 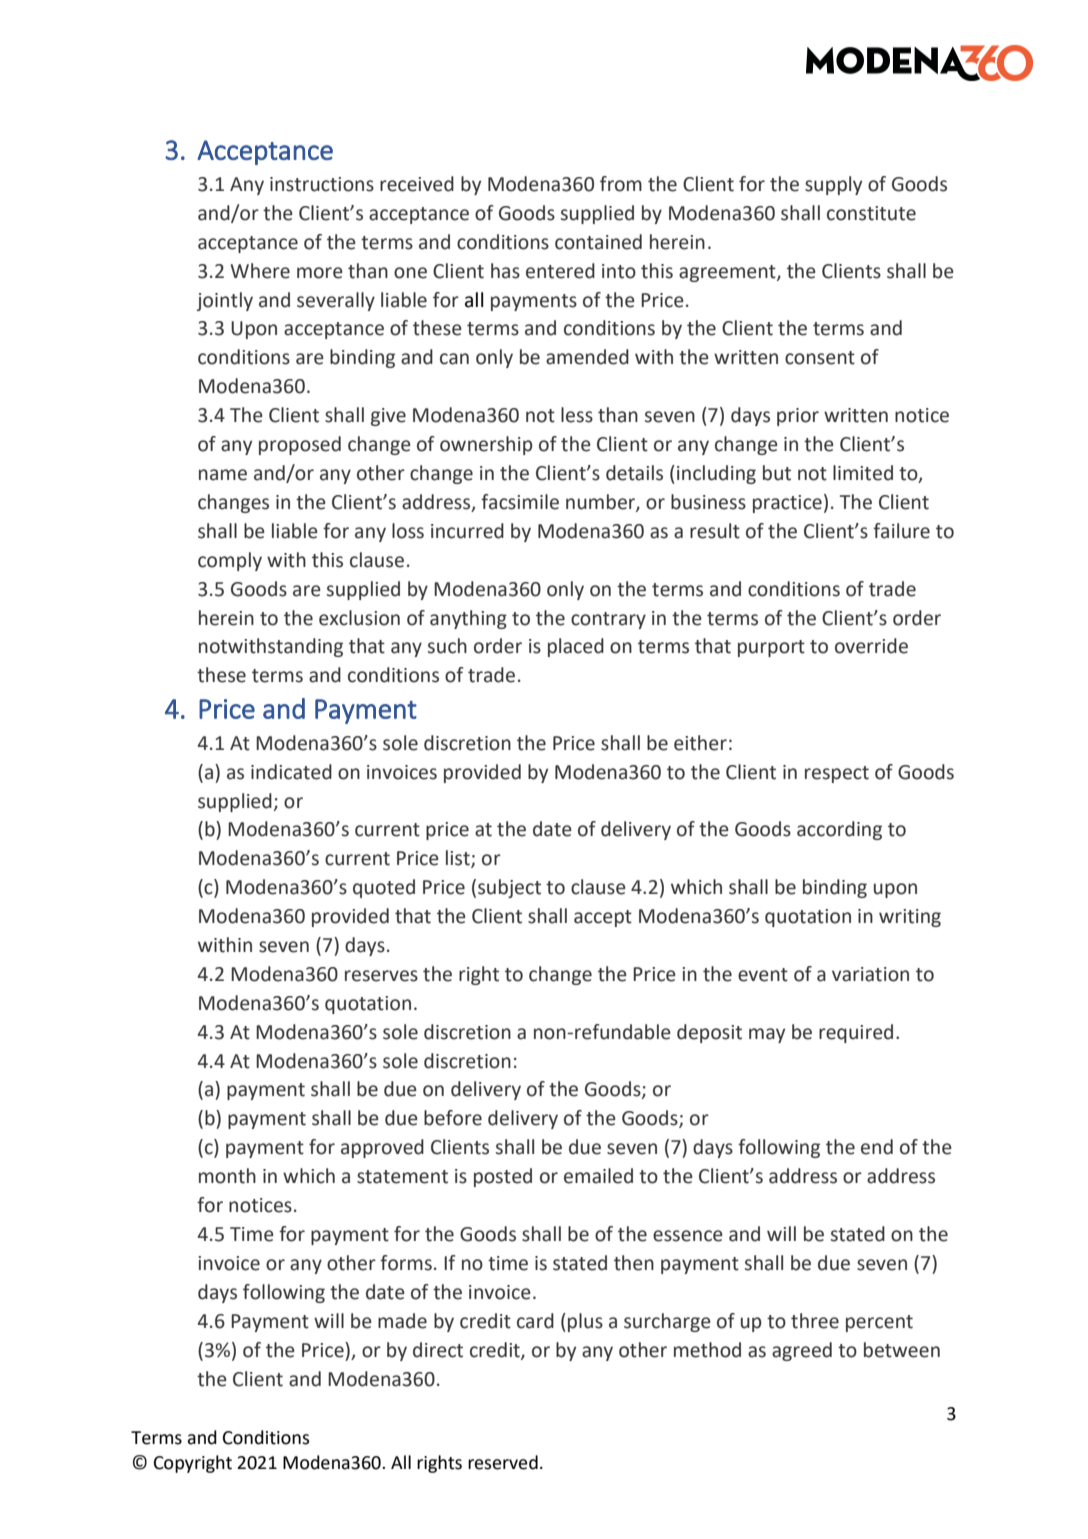 I want to click on reserved, so click(x=503, y=1462).
